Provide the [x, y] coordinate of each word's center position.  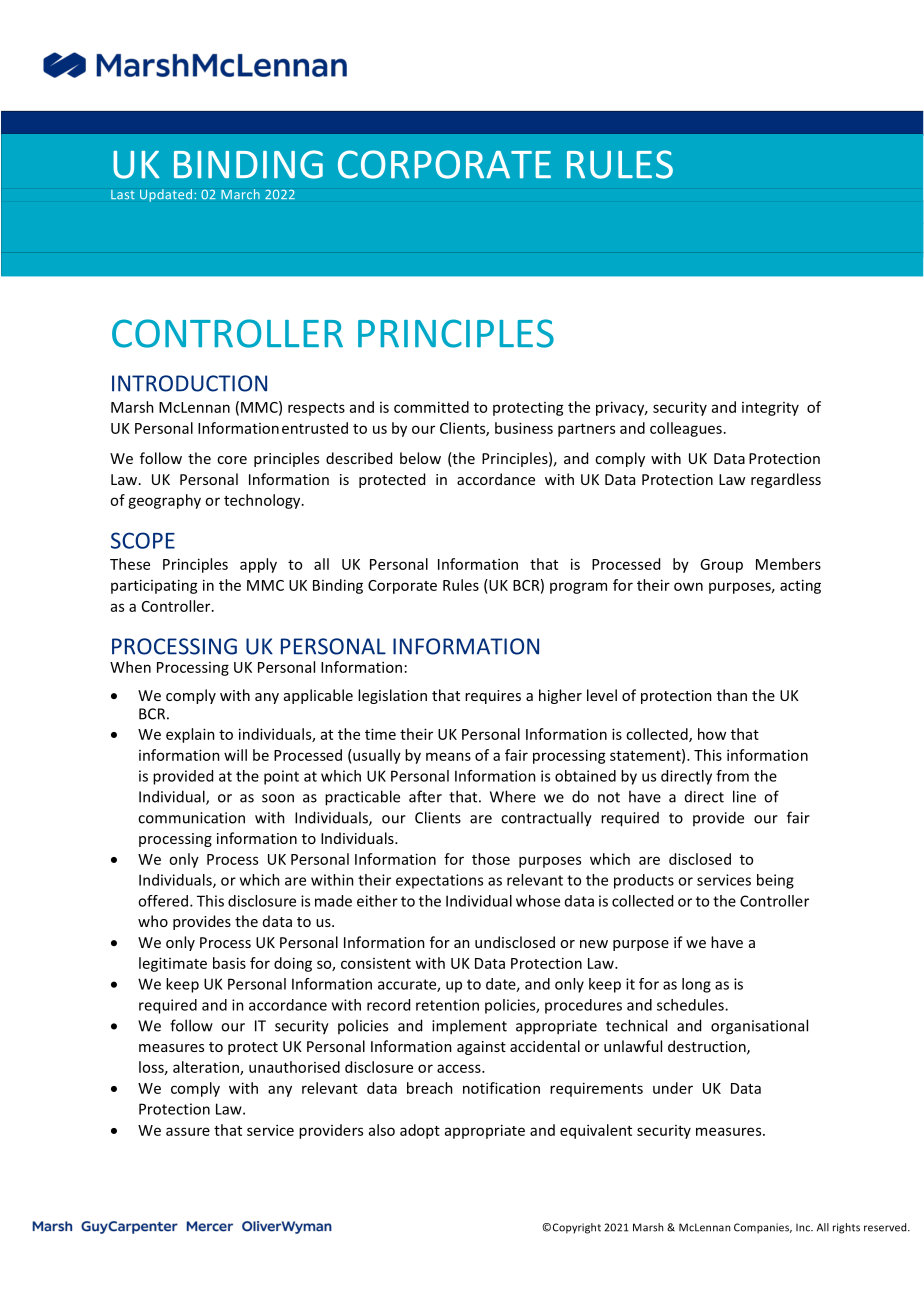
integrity [770, 409]
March [240, 194]
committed [431, 407]
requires [493, 697]
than [732, 695]
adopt [420, 1131]
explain [190, 735]
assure [188, 1131]
